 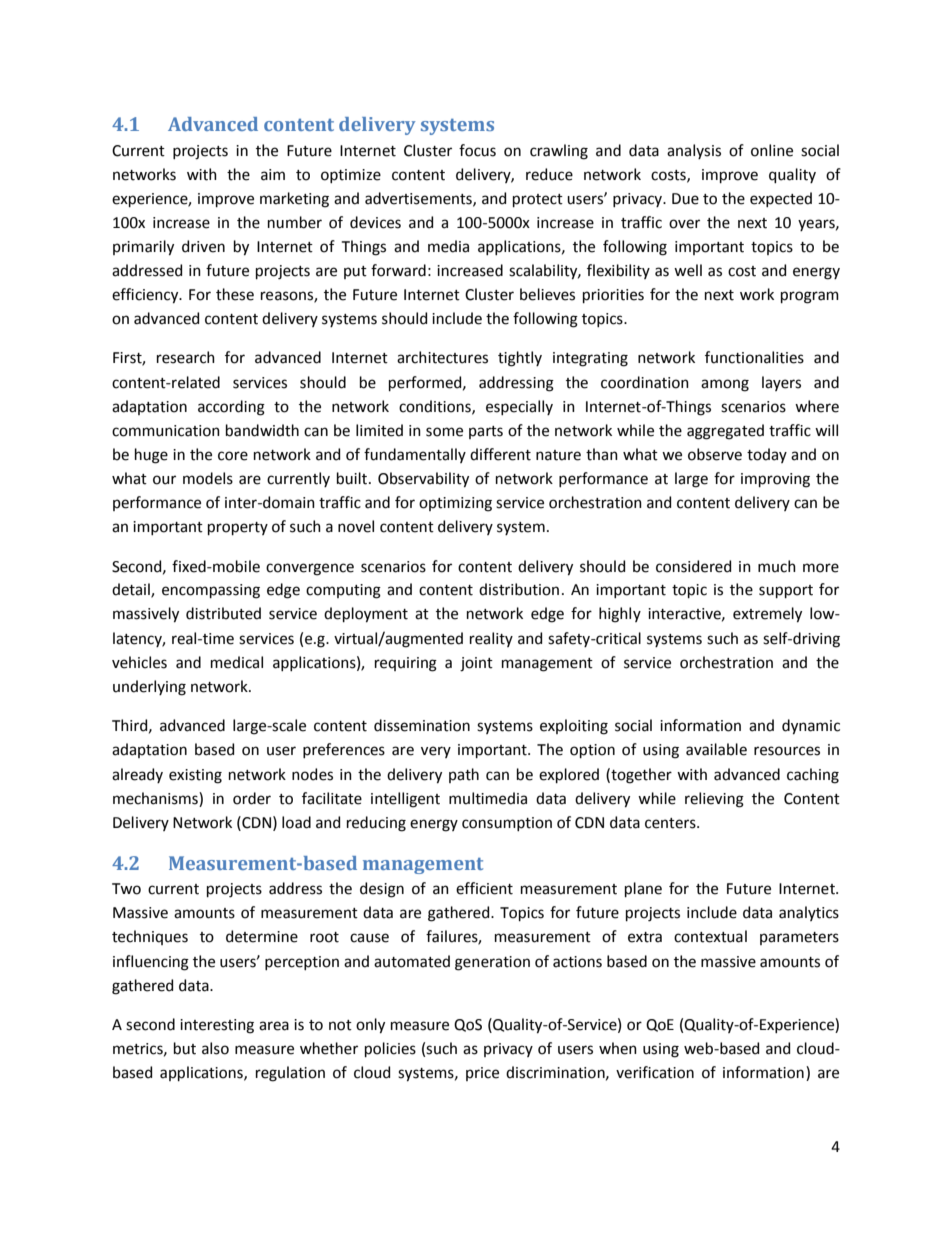 What do you see at coordinates (781, 199) in the screenshot?
I see `expected` at bounding box center [781, 199].
